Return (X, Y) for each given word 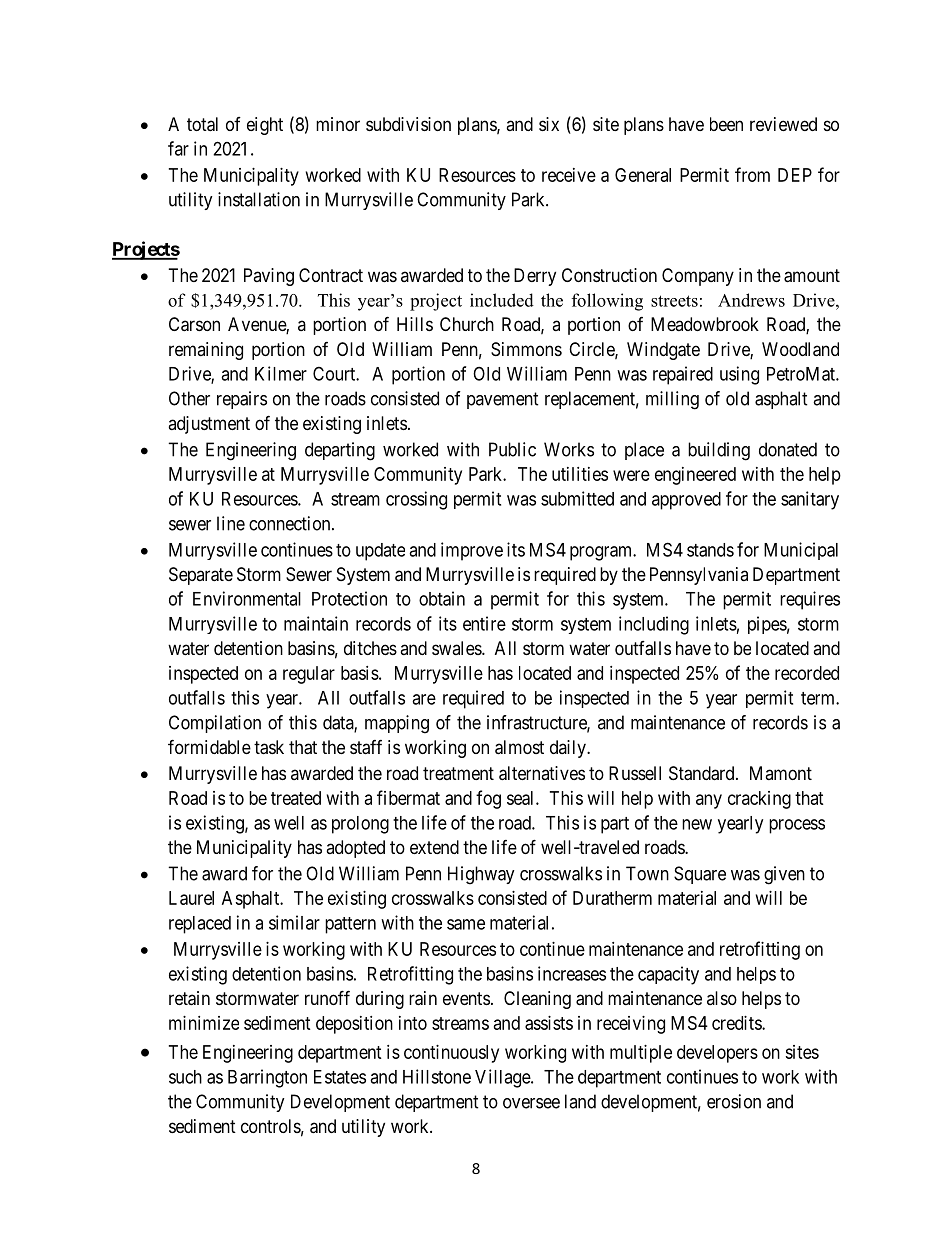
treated (296, 798)
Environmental (247, 598)
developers (717, 1054)
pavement (503, 400)
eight (265, 126)
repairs (242, 400)
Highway (481, 875)
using (739, 375)
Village (503, 1078)
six (549, 124)
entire (484, 623)
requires (810, 600)
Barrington (267, 1078)
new (697, 824)
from (752, 174)
